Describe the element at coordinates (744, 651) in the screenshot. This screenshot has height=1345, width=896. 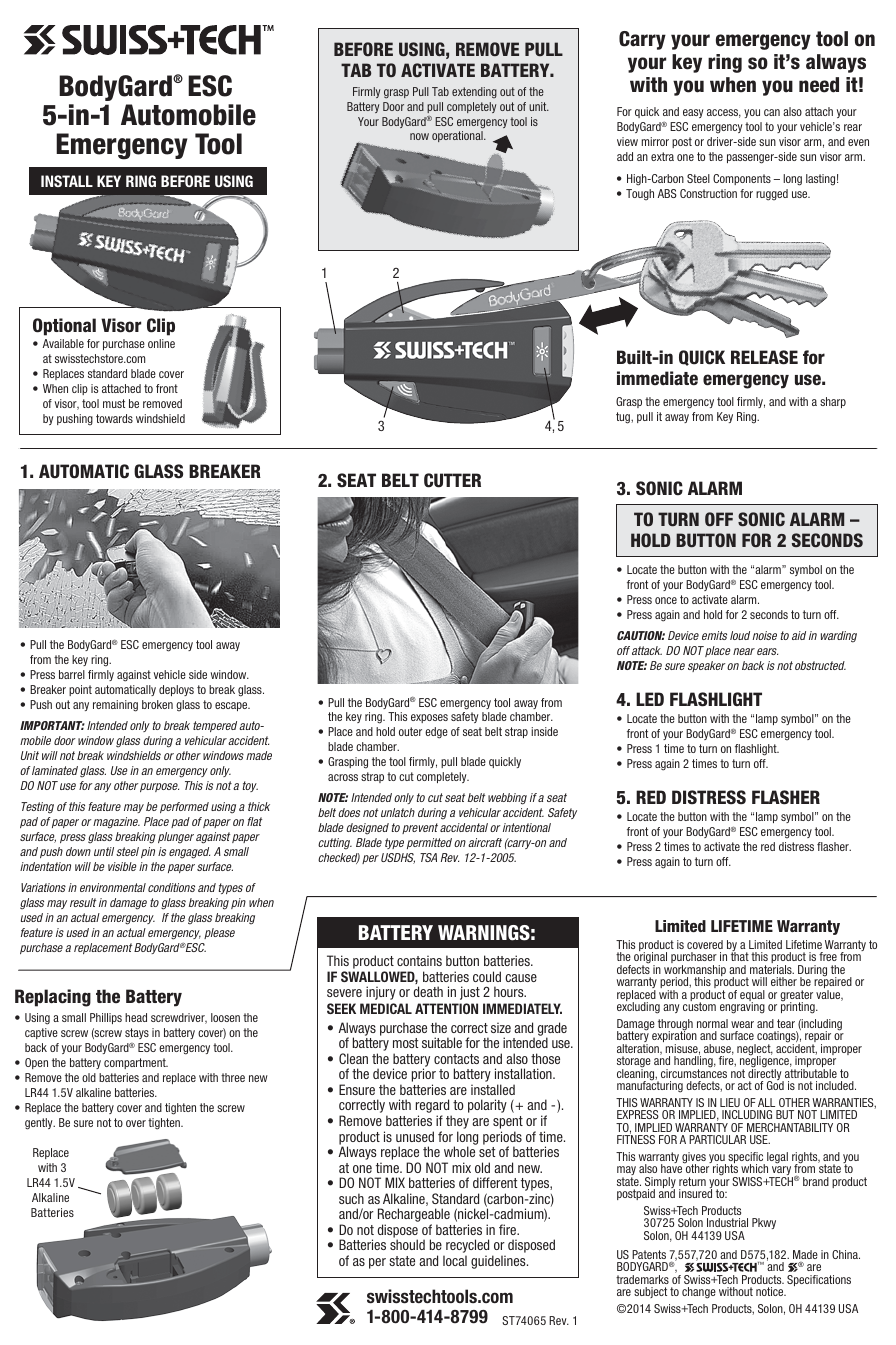
I see `near` at that location.
